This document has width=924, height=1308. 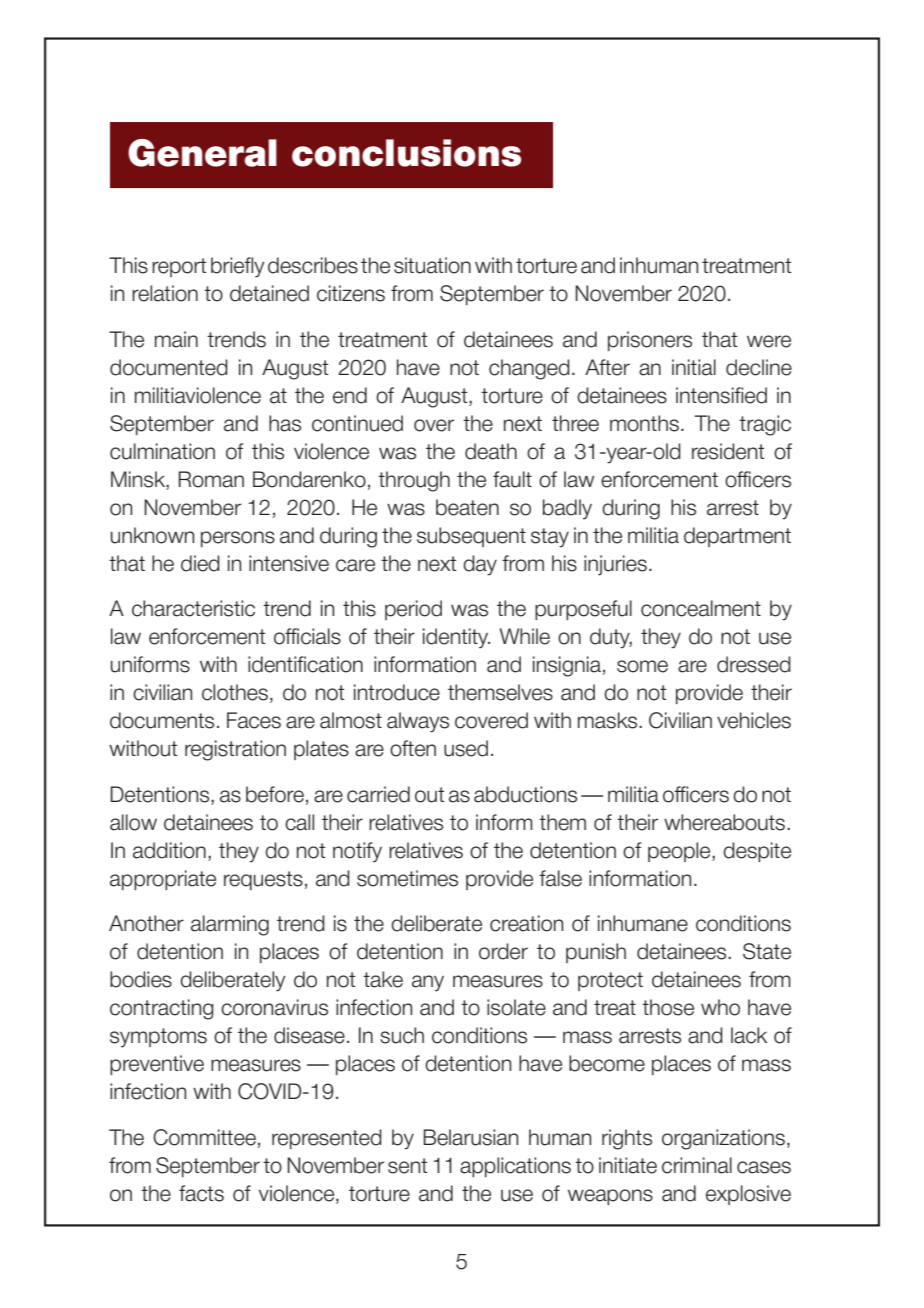 What do you see at coordinates (650, 341) in the document?
I see `prisoners` at bounding box center [650, 341].
